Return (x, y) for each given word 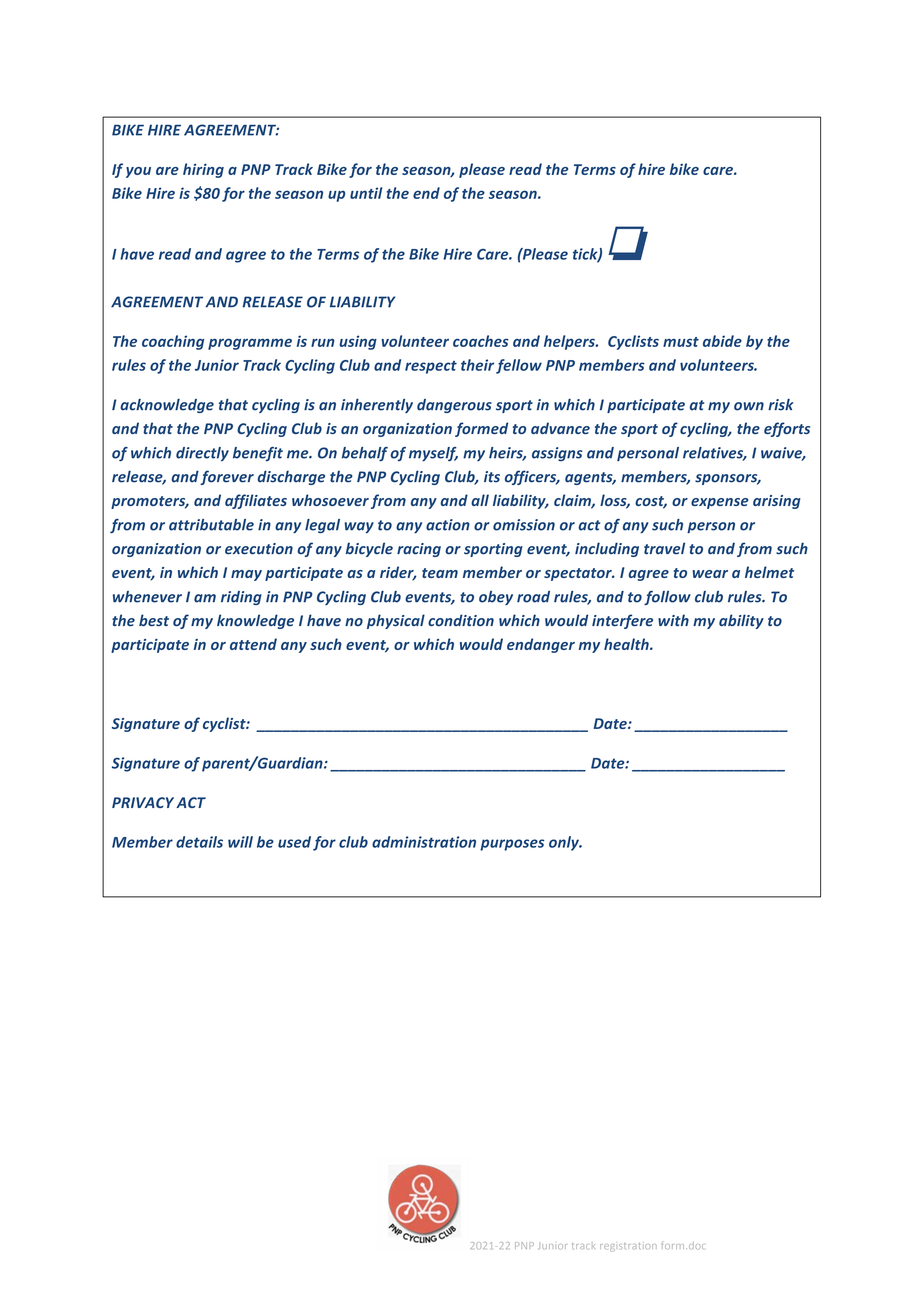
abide (722, 341)
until (366, 193)
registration (628, 1247)
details (199, 842)
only (565, 843)
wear (710, 574)
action (448, 525)
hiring (203, 170)
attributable (211, 525)
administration (424, 842)
